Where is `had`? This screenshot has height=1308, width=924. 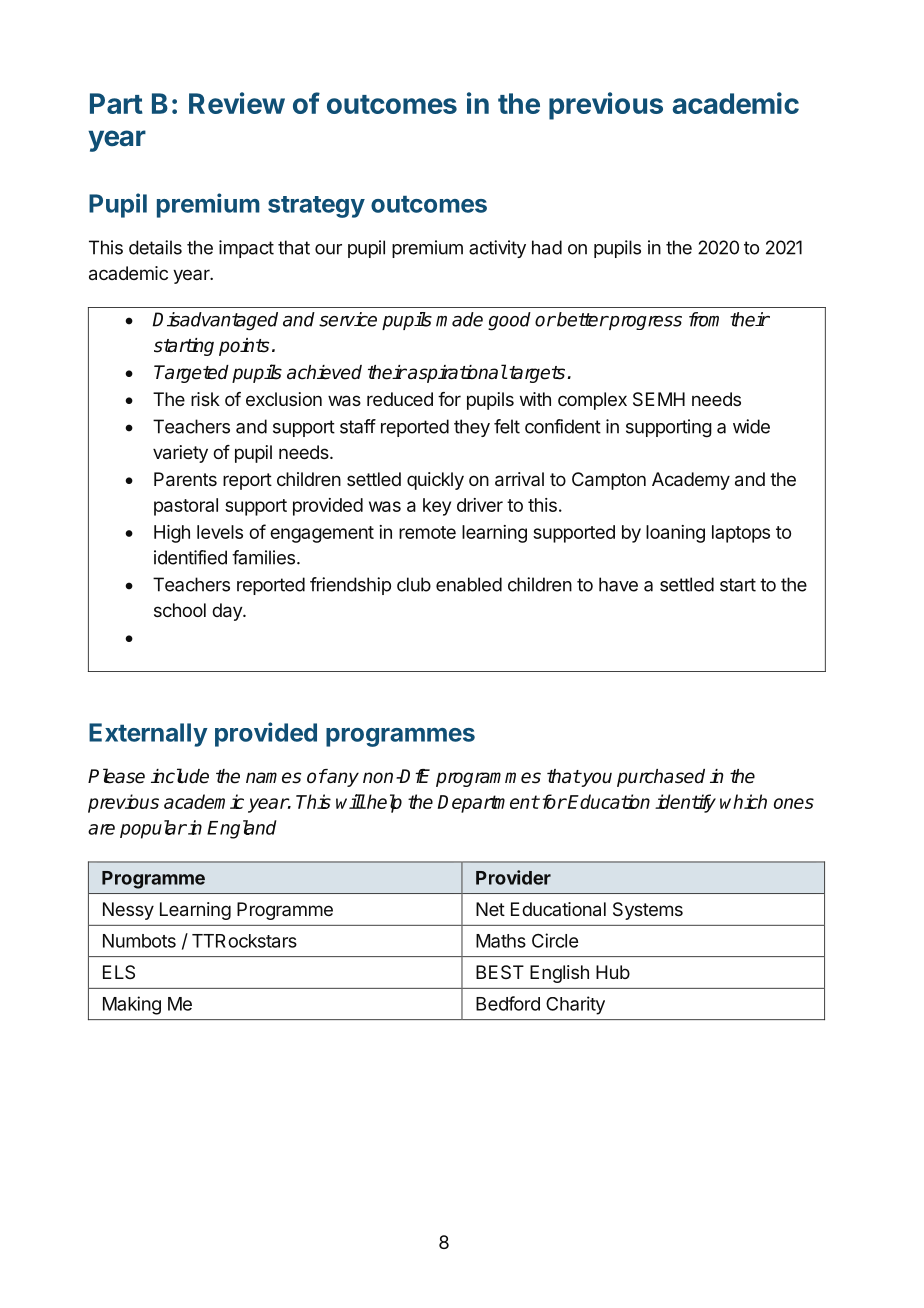
had is located at coordinates (547, 247).
